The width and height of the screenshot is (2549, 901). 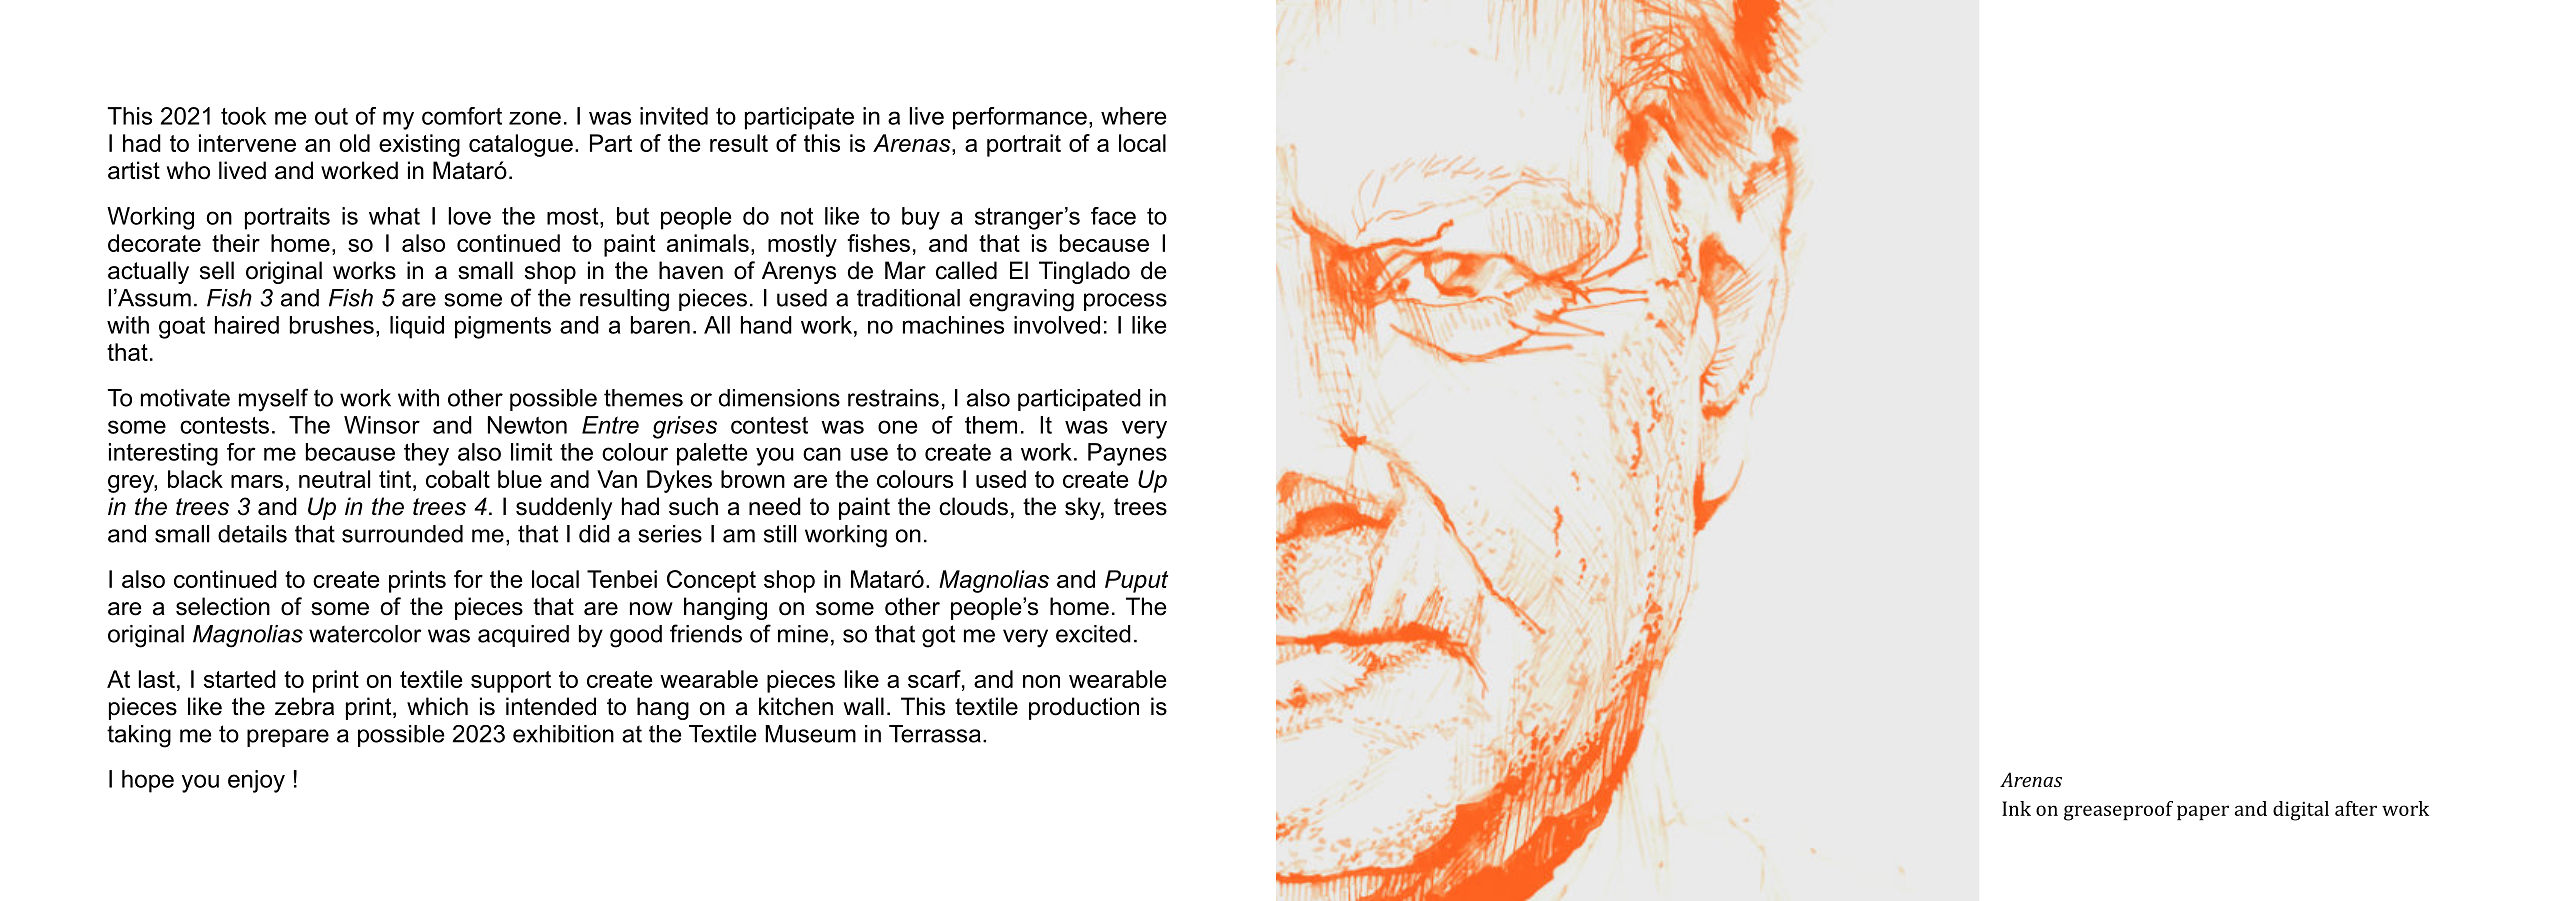 What do you see at coordinates (1084, 708) in the screenshot?
I see `production` at bounding box center [1084, 708].
